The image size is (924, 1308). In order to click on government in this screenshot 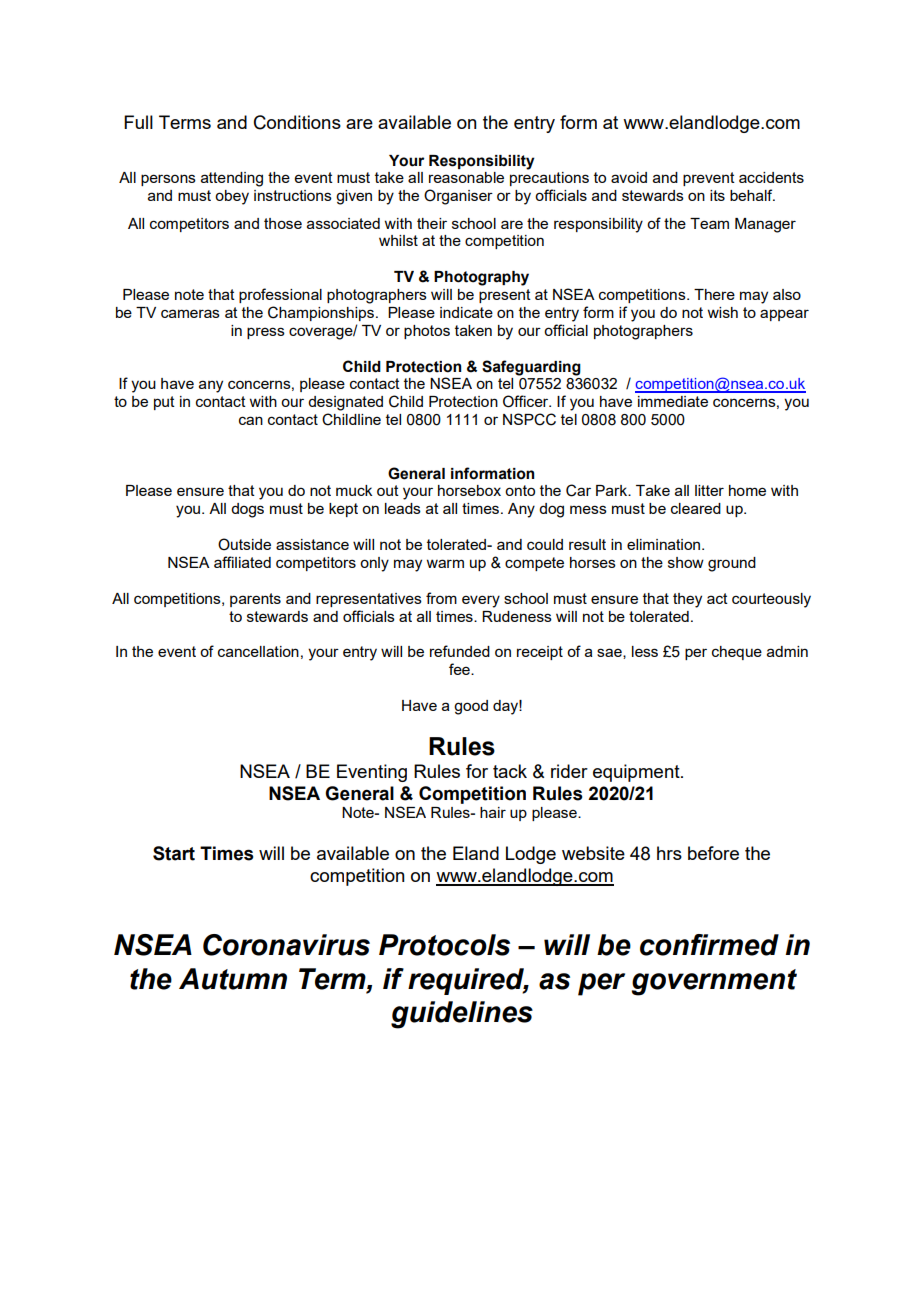, I will do `click(714, 982)`.
